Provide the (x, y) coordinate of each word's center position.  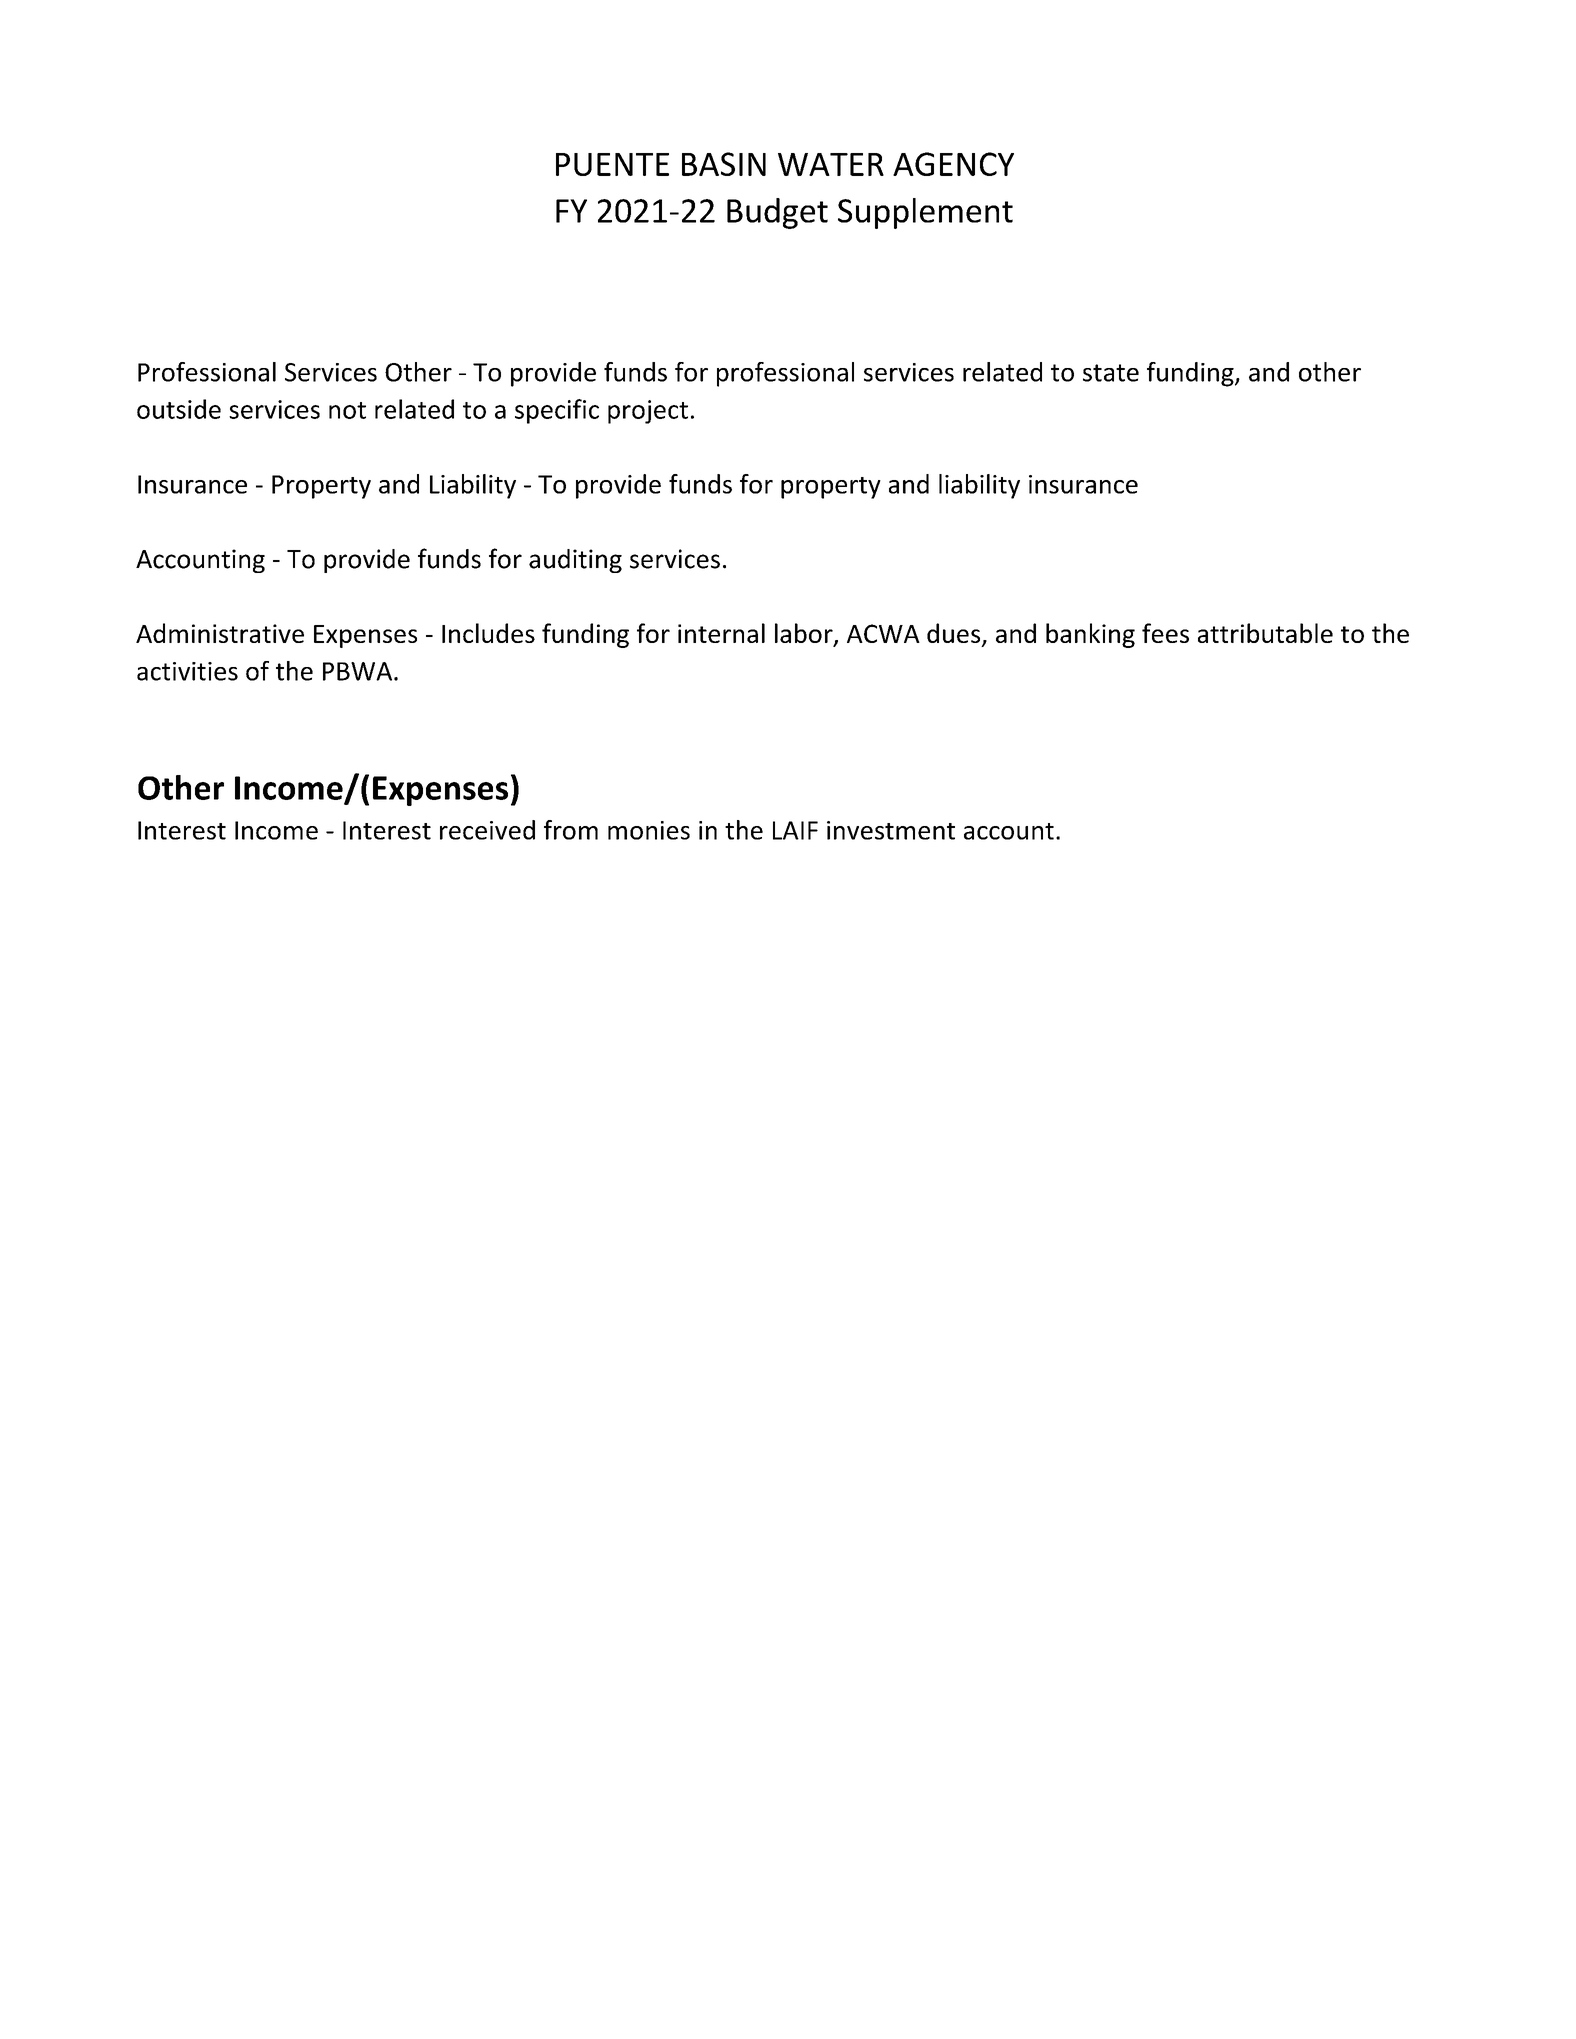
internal (721, 633)
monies (649, 830)
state (1111, 373)
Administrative (220, 633)
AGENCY (953, 164)
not (347, 410)
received (487, 830)
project (648, 412)
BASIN (724, 164)
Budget (777, 213)
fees (1165, 633)
